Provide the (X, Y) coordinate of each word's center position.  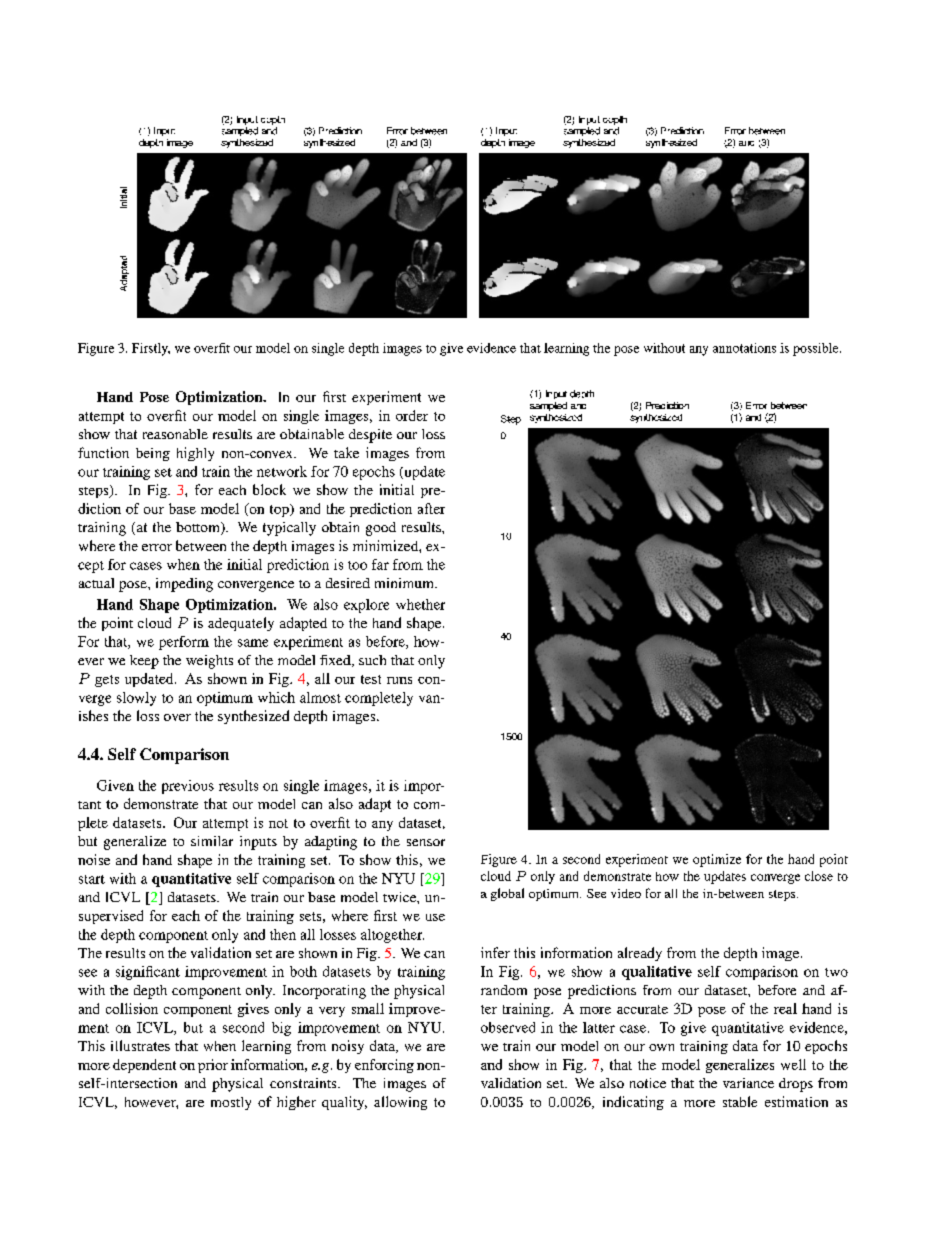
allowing (400, 1103)
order (412, 415)
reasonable (175, 434)
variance (748, 1083)
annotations (744, 348)
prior (213, 1066)
